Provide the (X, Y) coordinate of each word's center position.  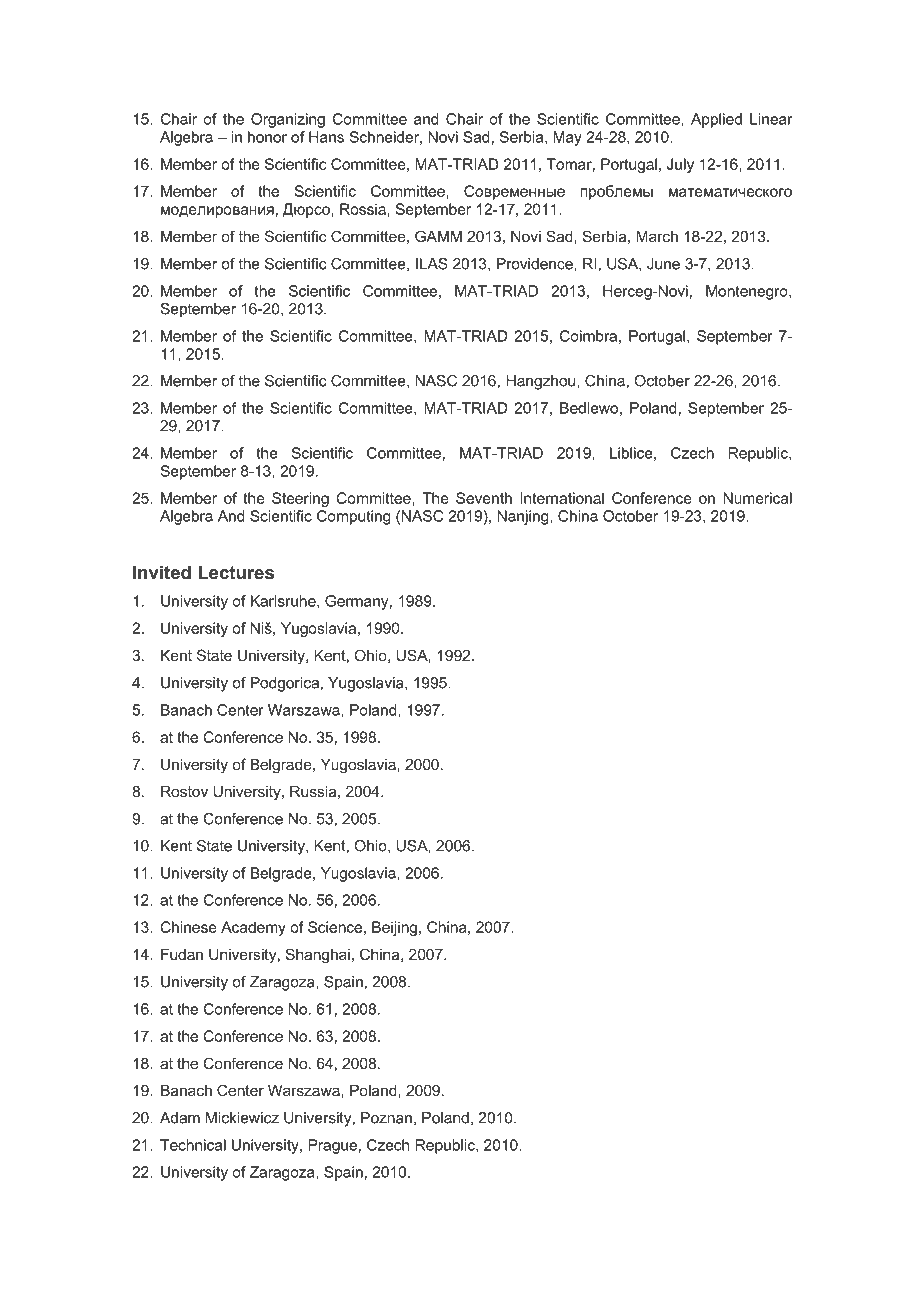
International (562, 498)
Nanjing (524, 517)
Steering (300, 499)
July (680, 165)
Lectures (236, 572)
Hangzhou (542, 382)
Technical (193, 1145)
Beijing (394, 928)
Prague (332, 1146)
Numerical (757, 498)
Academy (253, 928)
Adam (180, 1118)
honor (267, 137)
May (567, 138)
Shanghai (318, 956)
